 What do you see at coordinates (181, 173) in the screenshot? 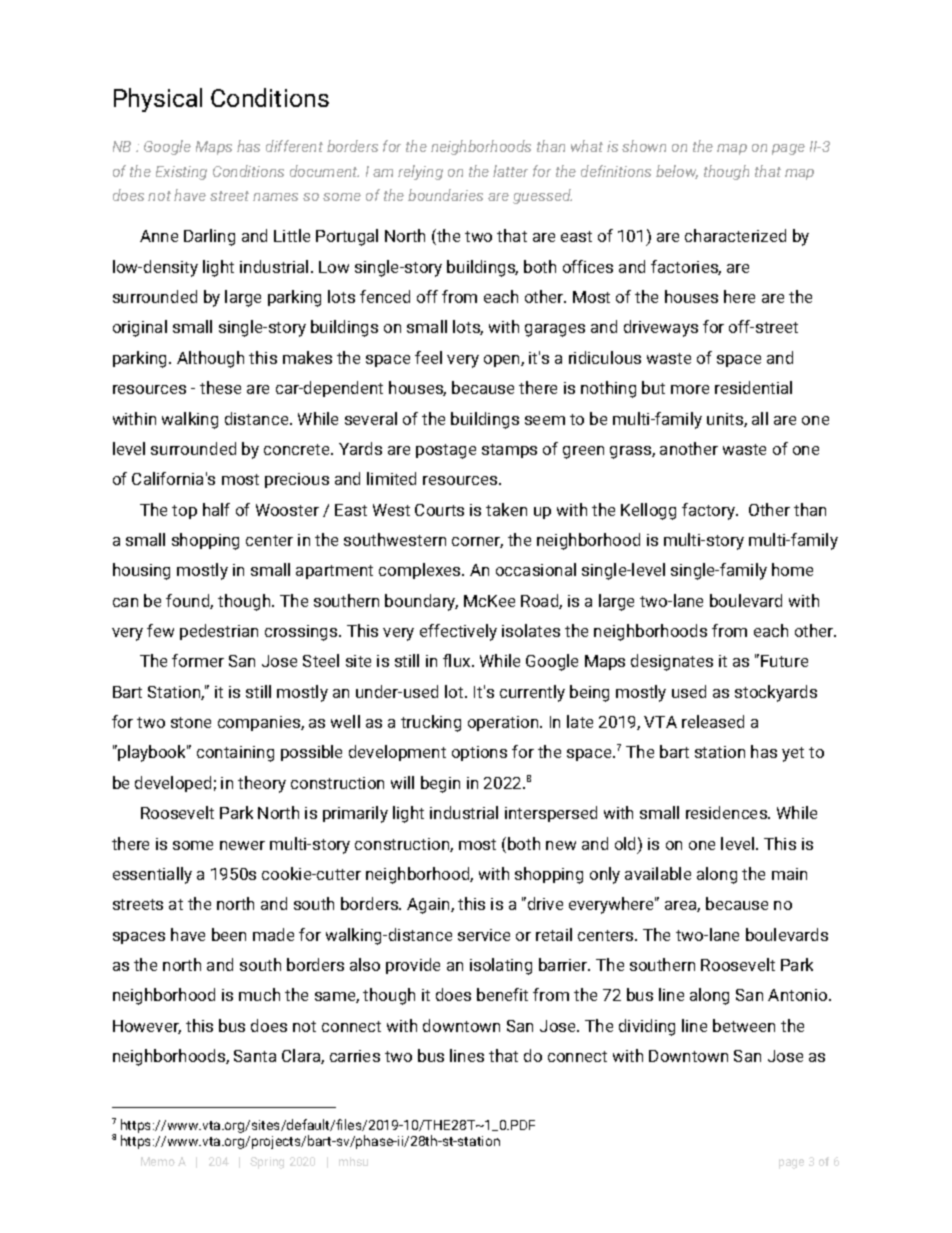
I see `Existing` at bounding box center [181, 173].
